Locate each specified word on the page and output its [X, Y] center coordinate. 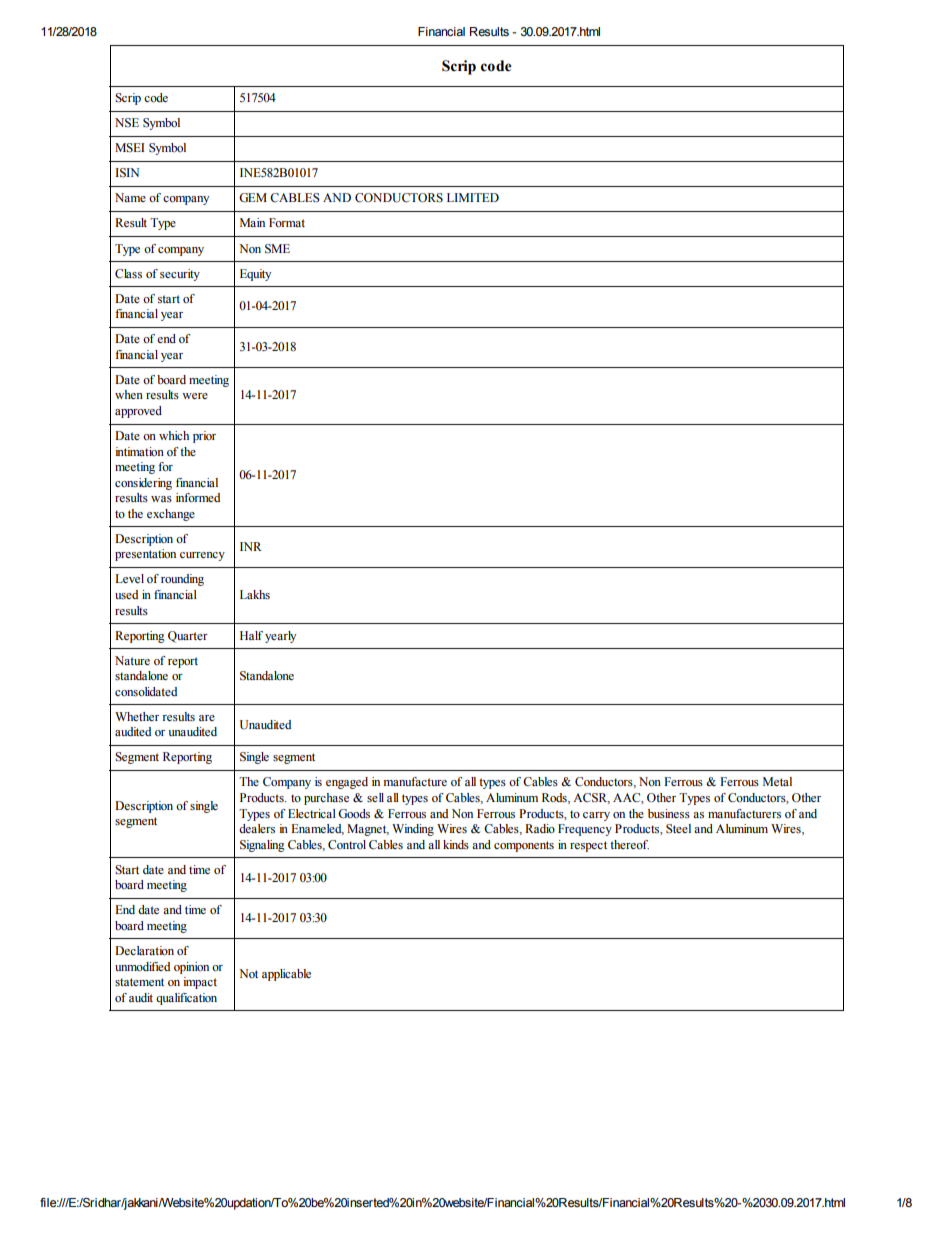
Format [287, 222]
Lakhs [255, 595]
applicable [286, 975]
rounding [182, 580]
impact [200, 983]
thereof [629, 844]
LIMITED [473, 197]
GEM [253, 198]
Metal [777, 781]
